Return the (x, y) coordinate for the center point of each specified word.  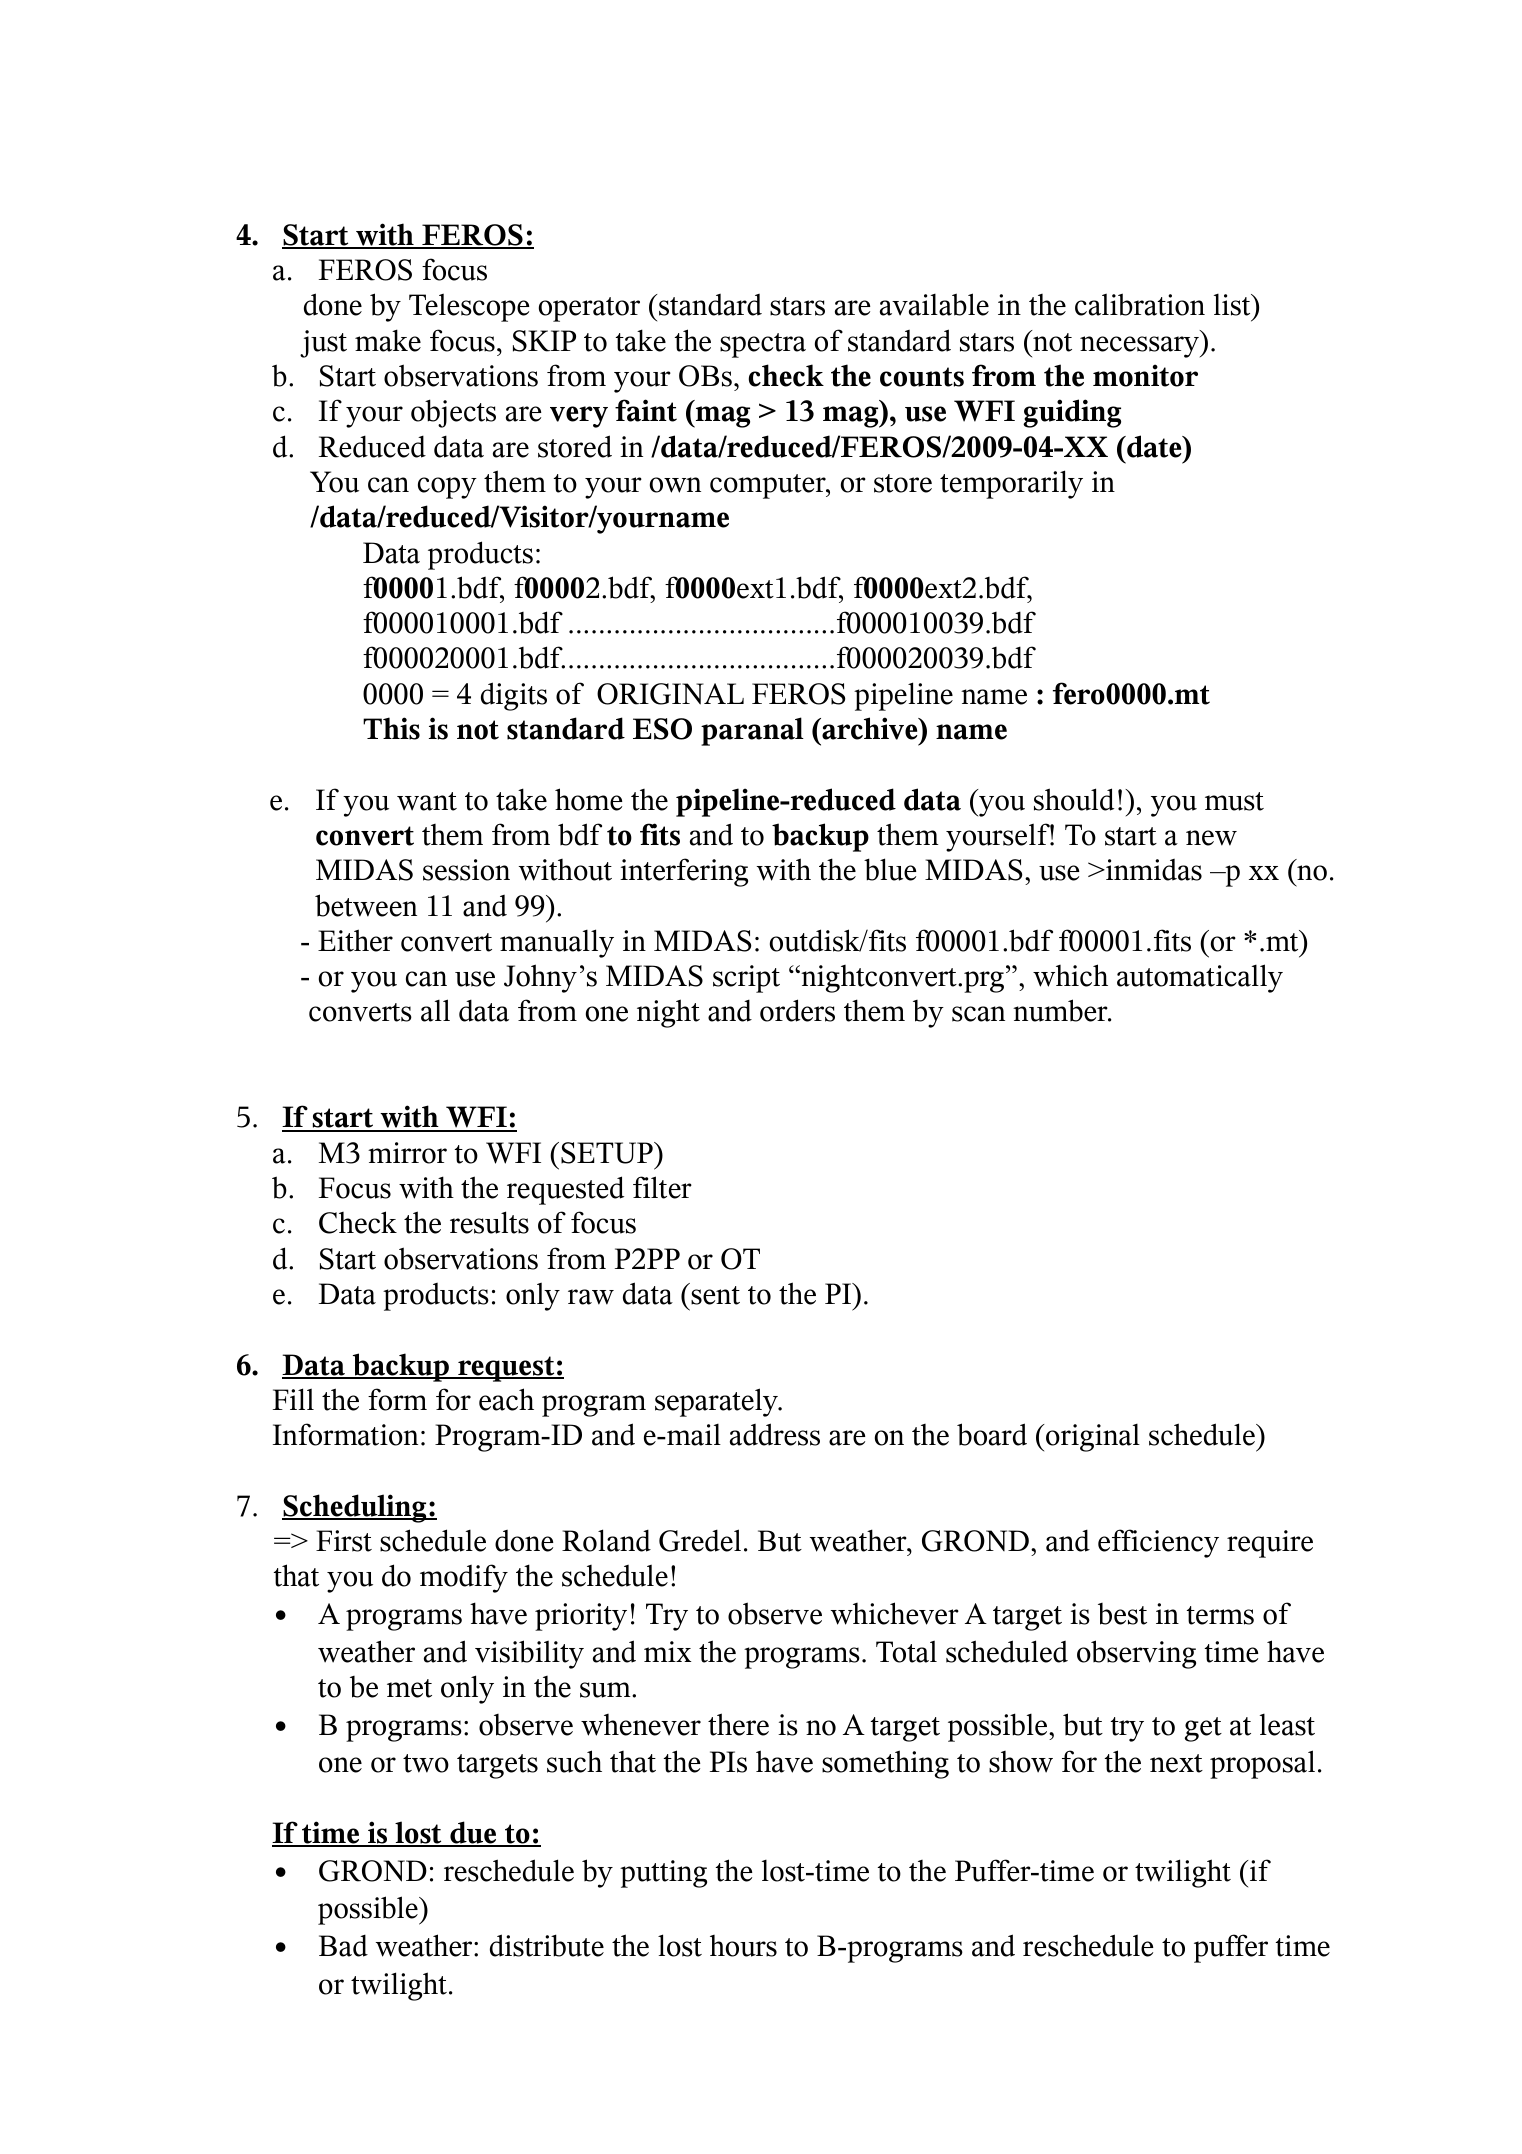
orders (797, 1010)
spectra (763, 345)
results (489, 1222)
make (388, 340)
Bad (343, 1945)
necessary (1140, 347)
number (1061, 1010)
